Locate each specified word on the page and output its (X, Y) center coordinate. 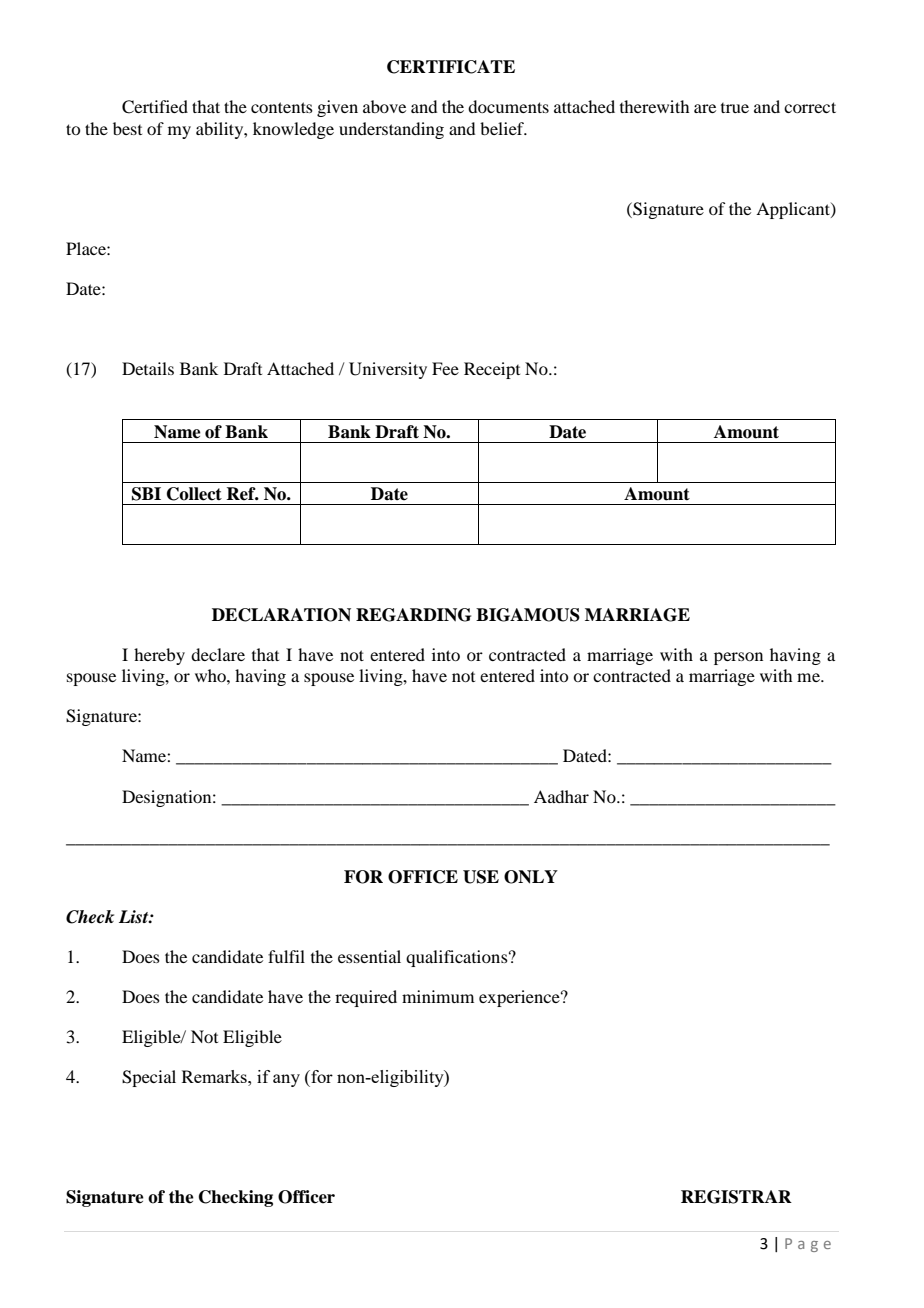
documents (508, 106)
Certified (155, 107)
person (738, 658)
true (735, 108)
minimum (438, 996)
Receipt (492, 370)
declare (218, 654)
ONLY (531, 877)
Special (149, 1078)
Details (148, 368)
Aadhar (561, 796)
